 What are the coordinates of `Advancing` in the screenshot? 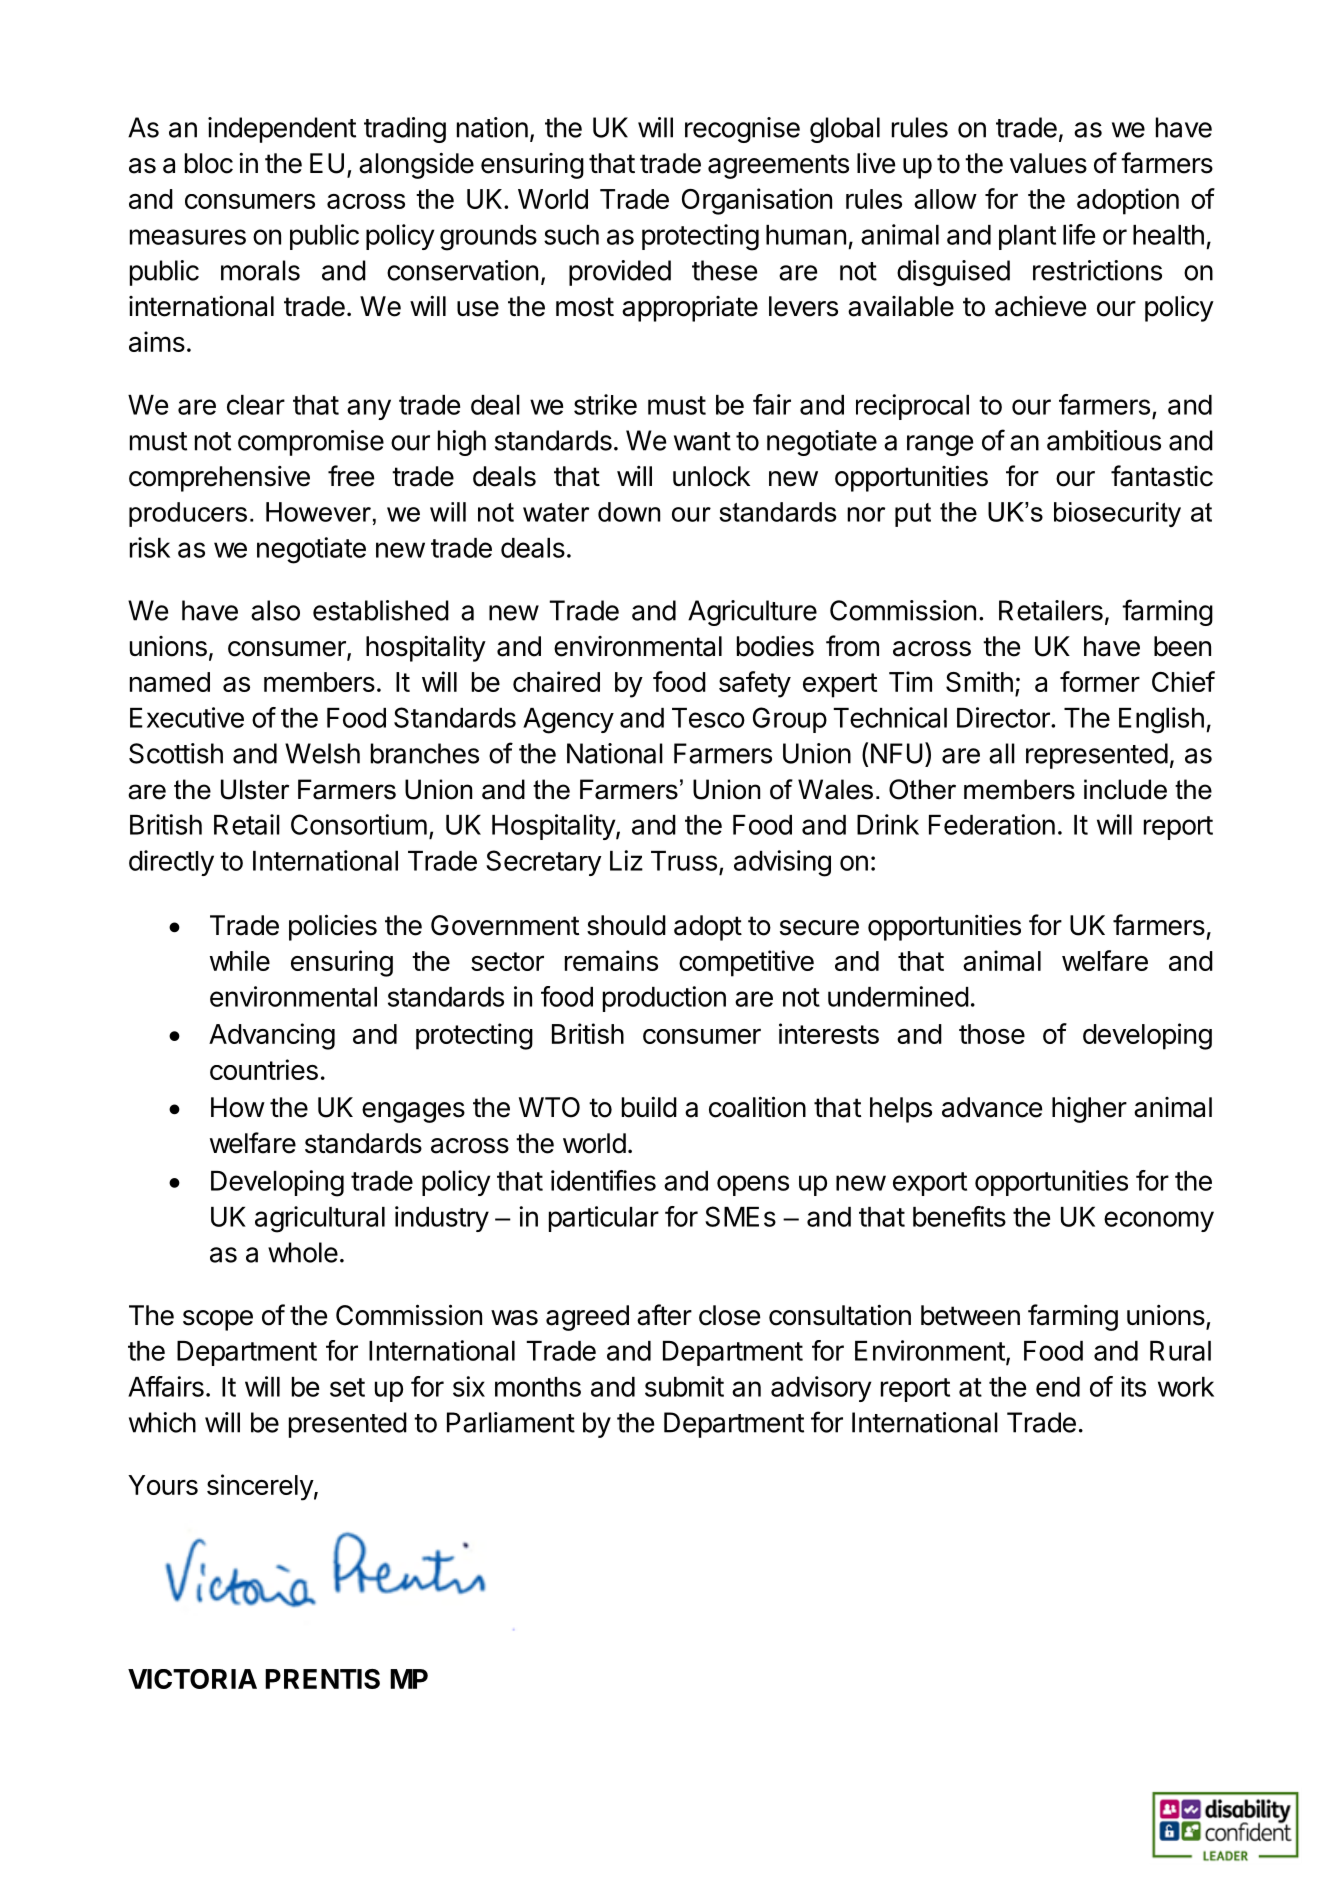 It's located at (272, 1036).
